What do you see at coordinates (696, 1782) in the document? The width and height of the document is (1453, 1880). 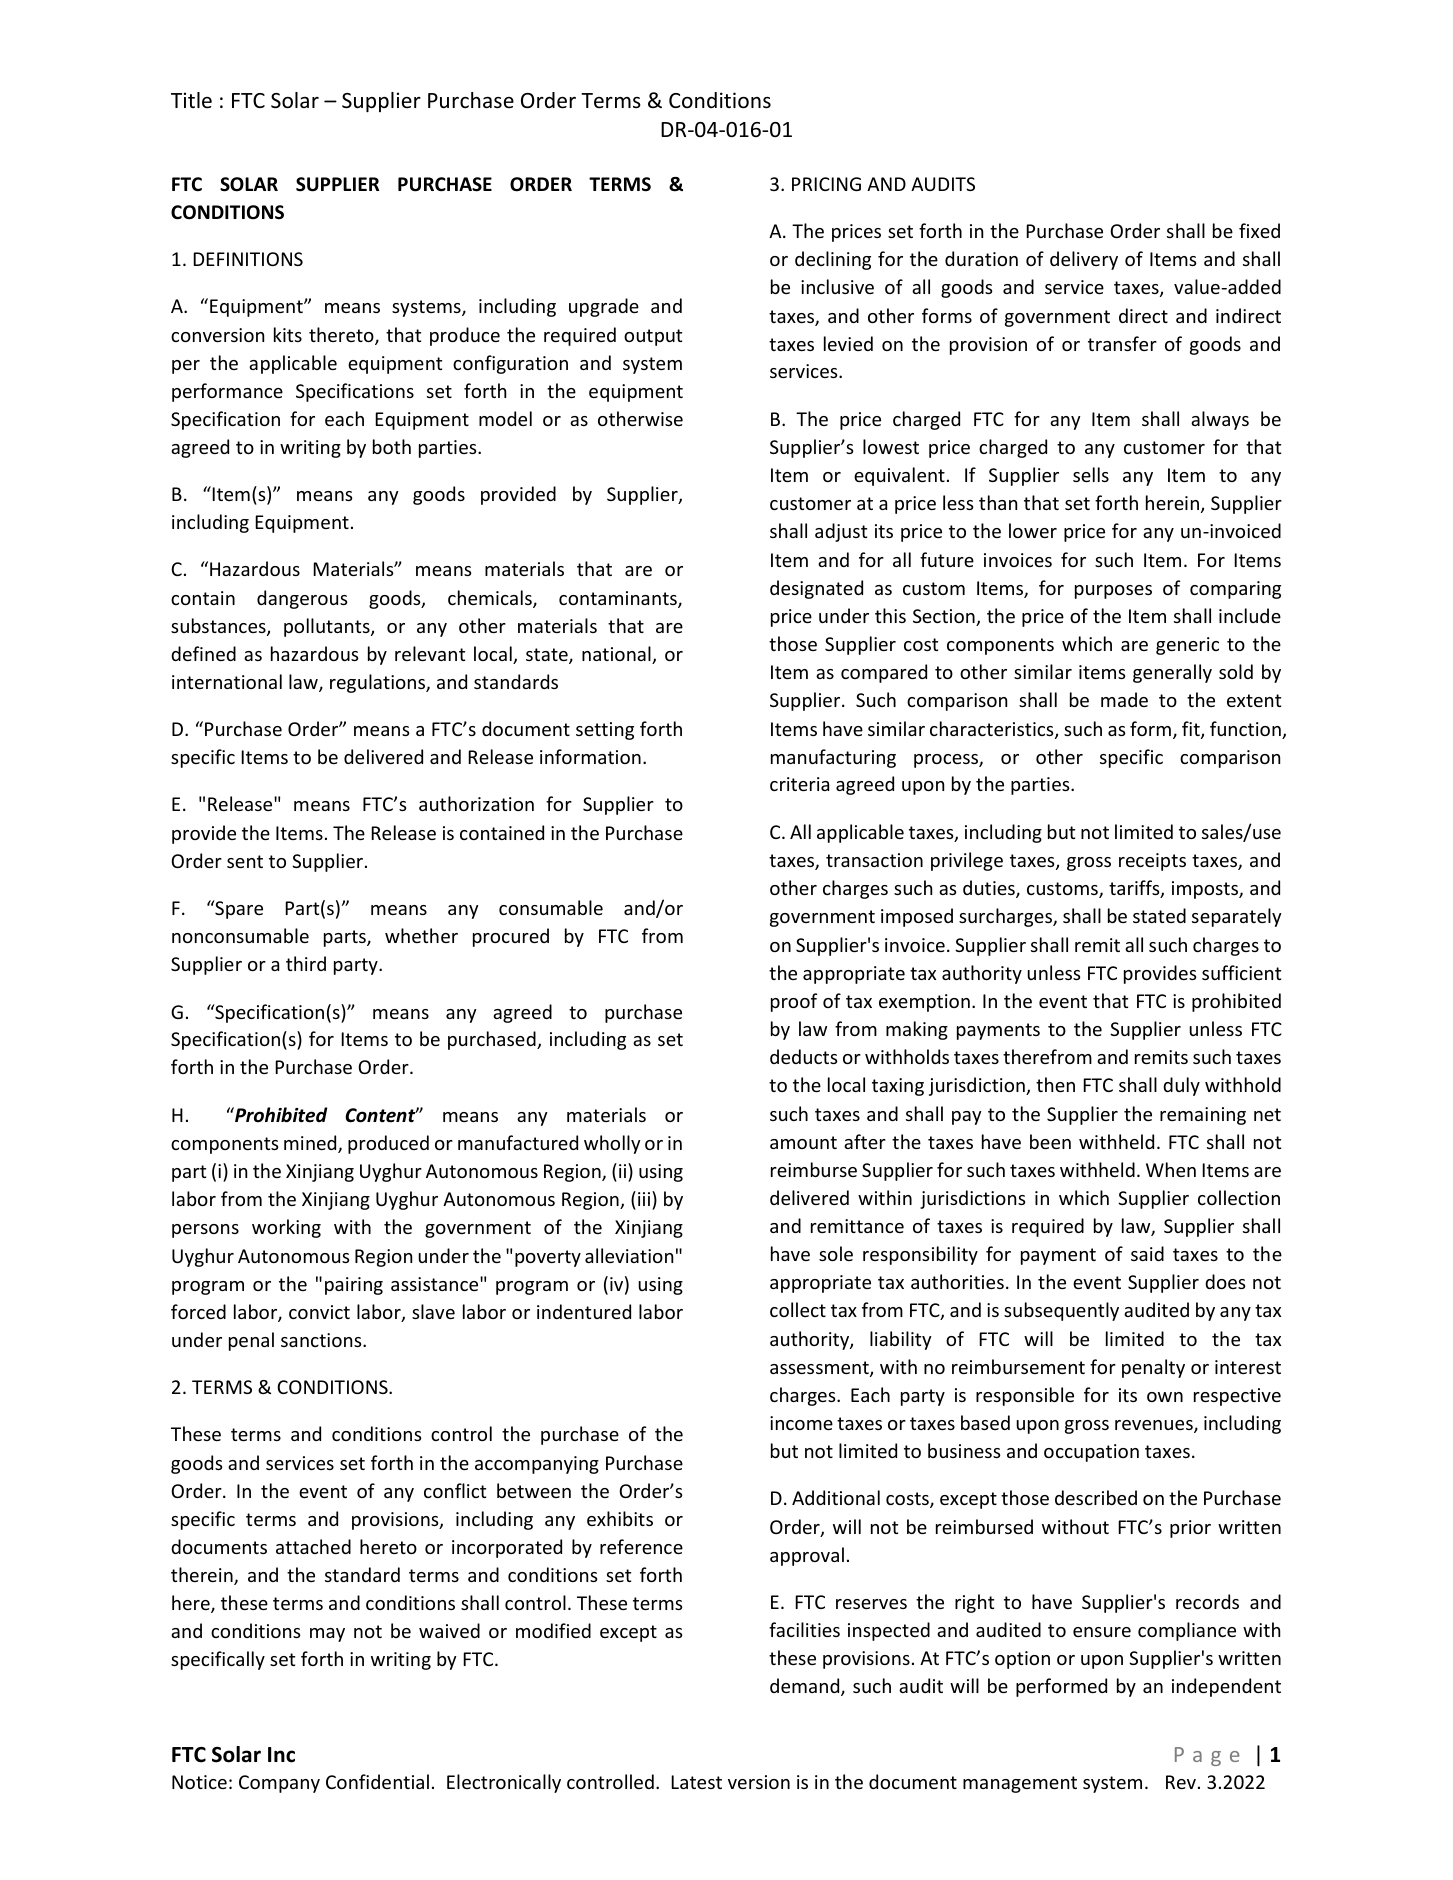 I see `Latest` at bounding box center [696, 1782].
